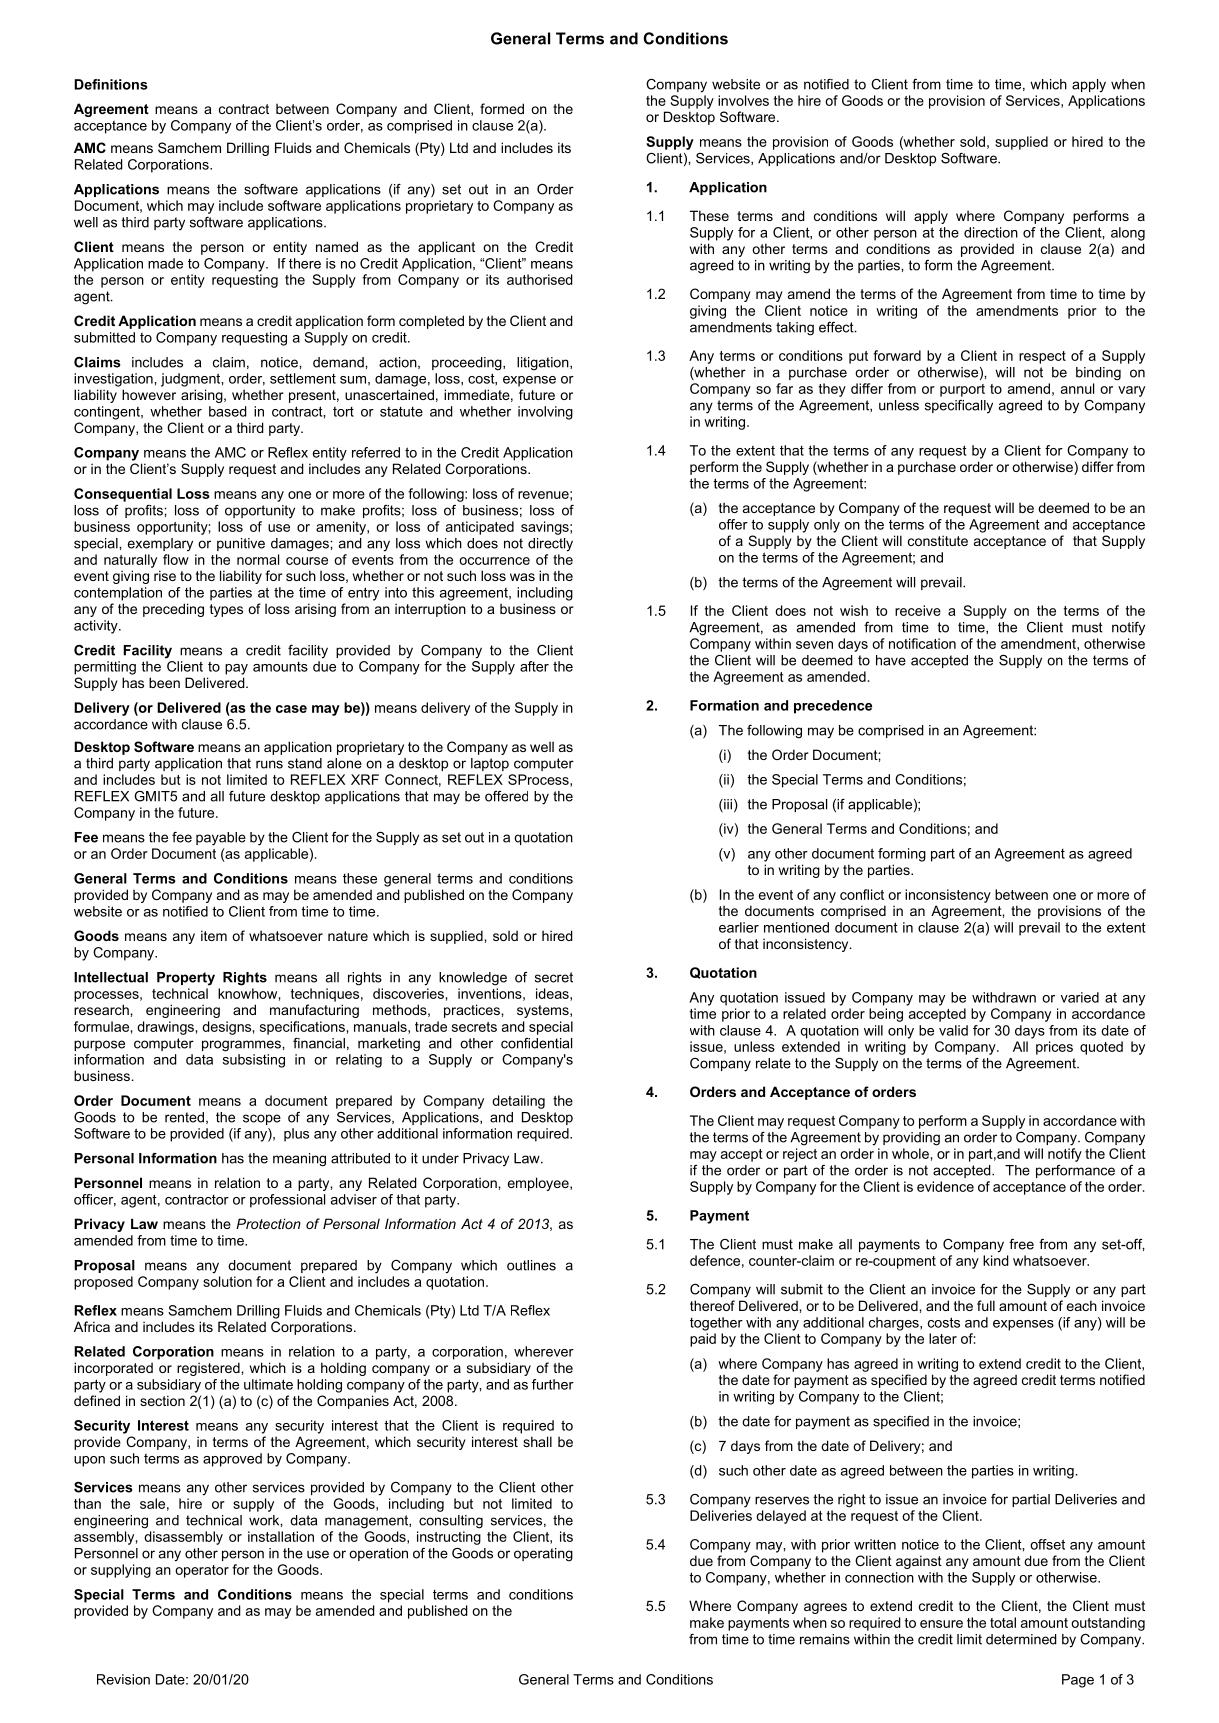 This image has width=1219, height=1723. Describe the element at coordinates (862, 894) in the image. I see `conflict` at that location.
